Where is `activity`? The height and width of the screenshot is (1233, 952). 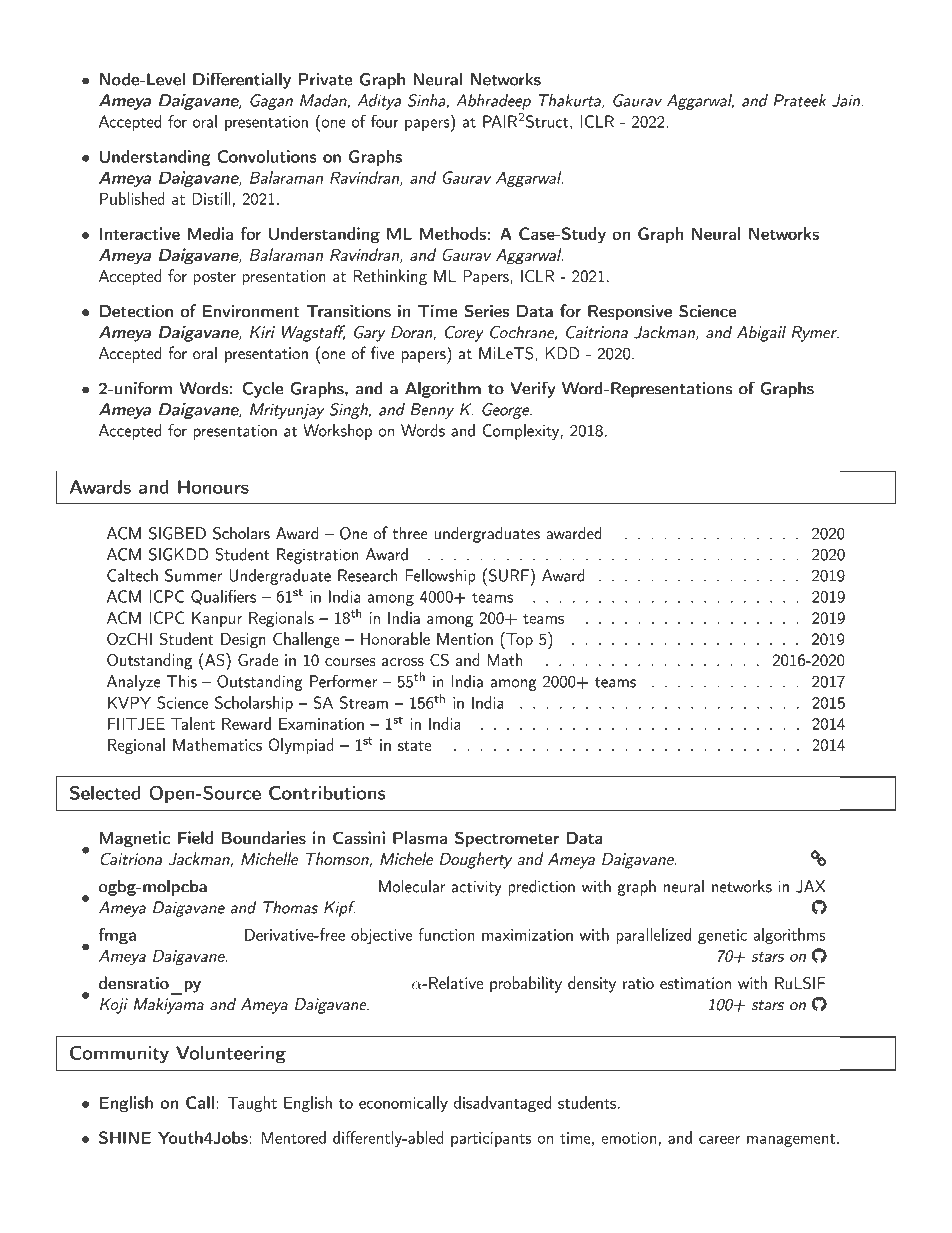 activity is located at coordinates (476, 888).
